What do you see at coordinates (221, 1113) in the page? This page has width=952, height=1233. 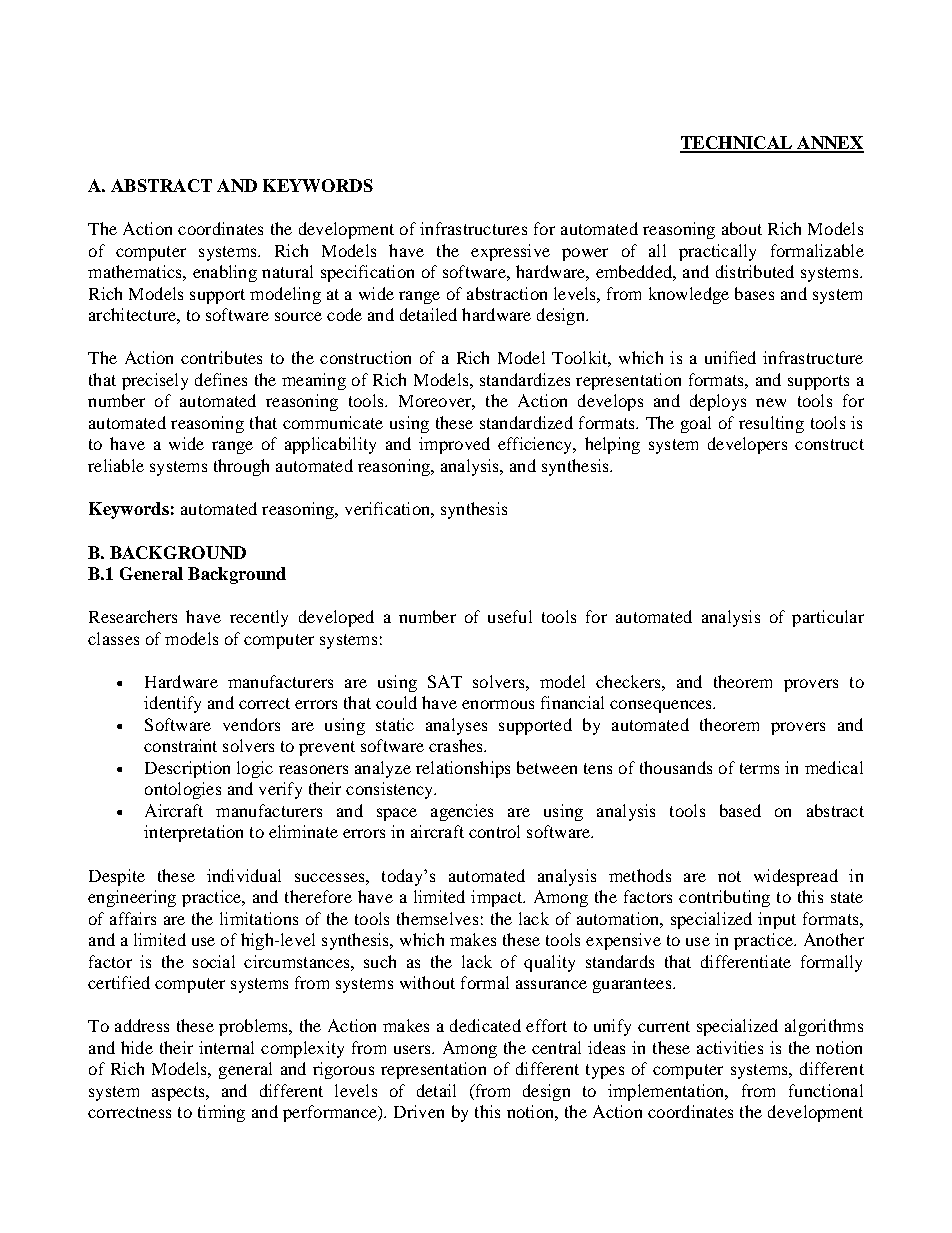 I see `timing` at bounding box center [221, 1113].
